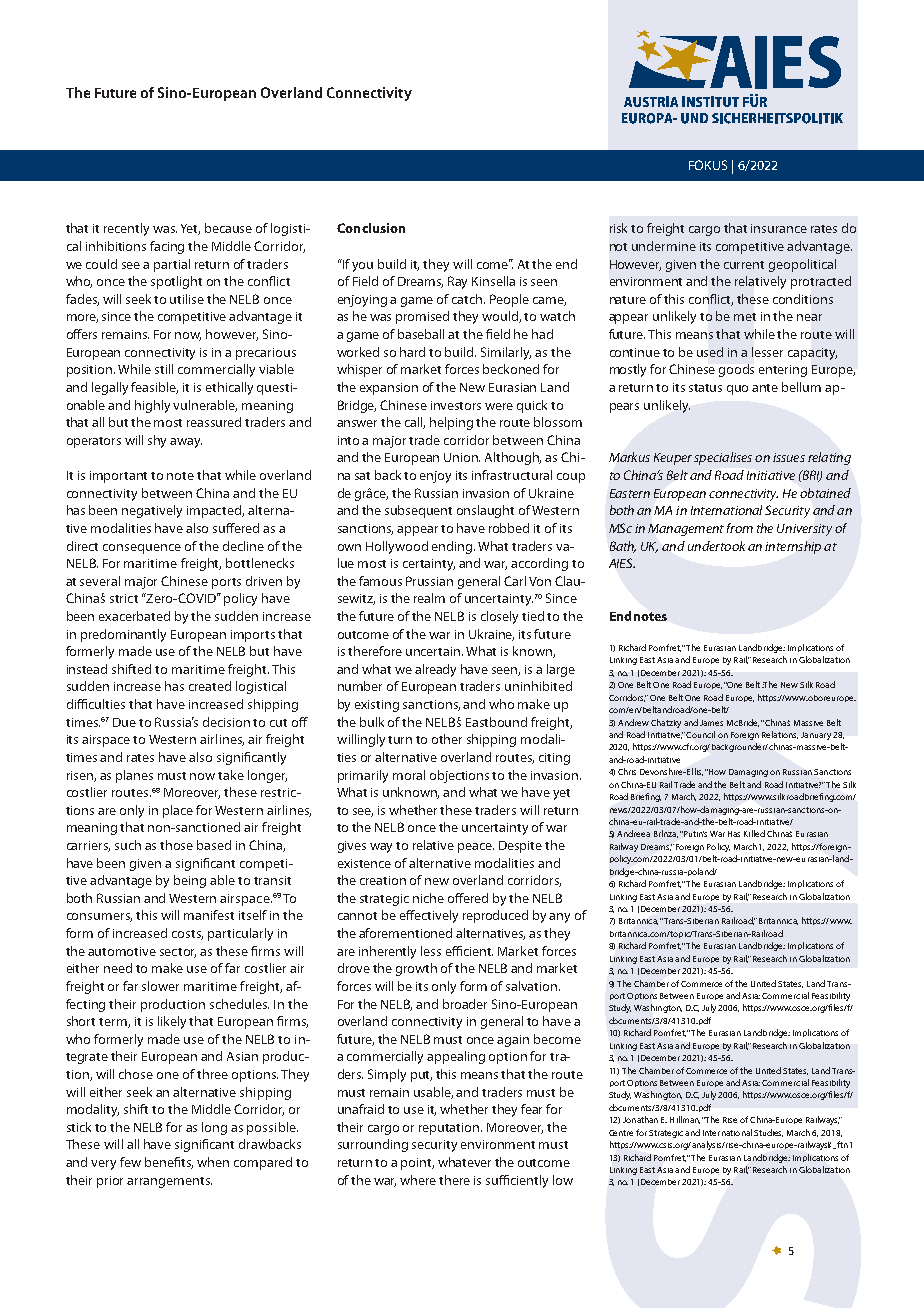  Describe the element at coordinates (711, 723) in the screenshot. I see `James` at that location.
